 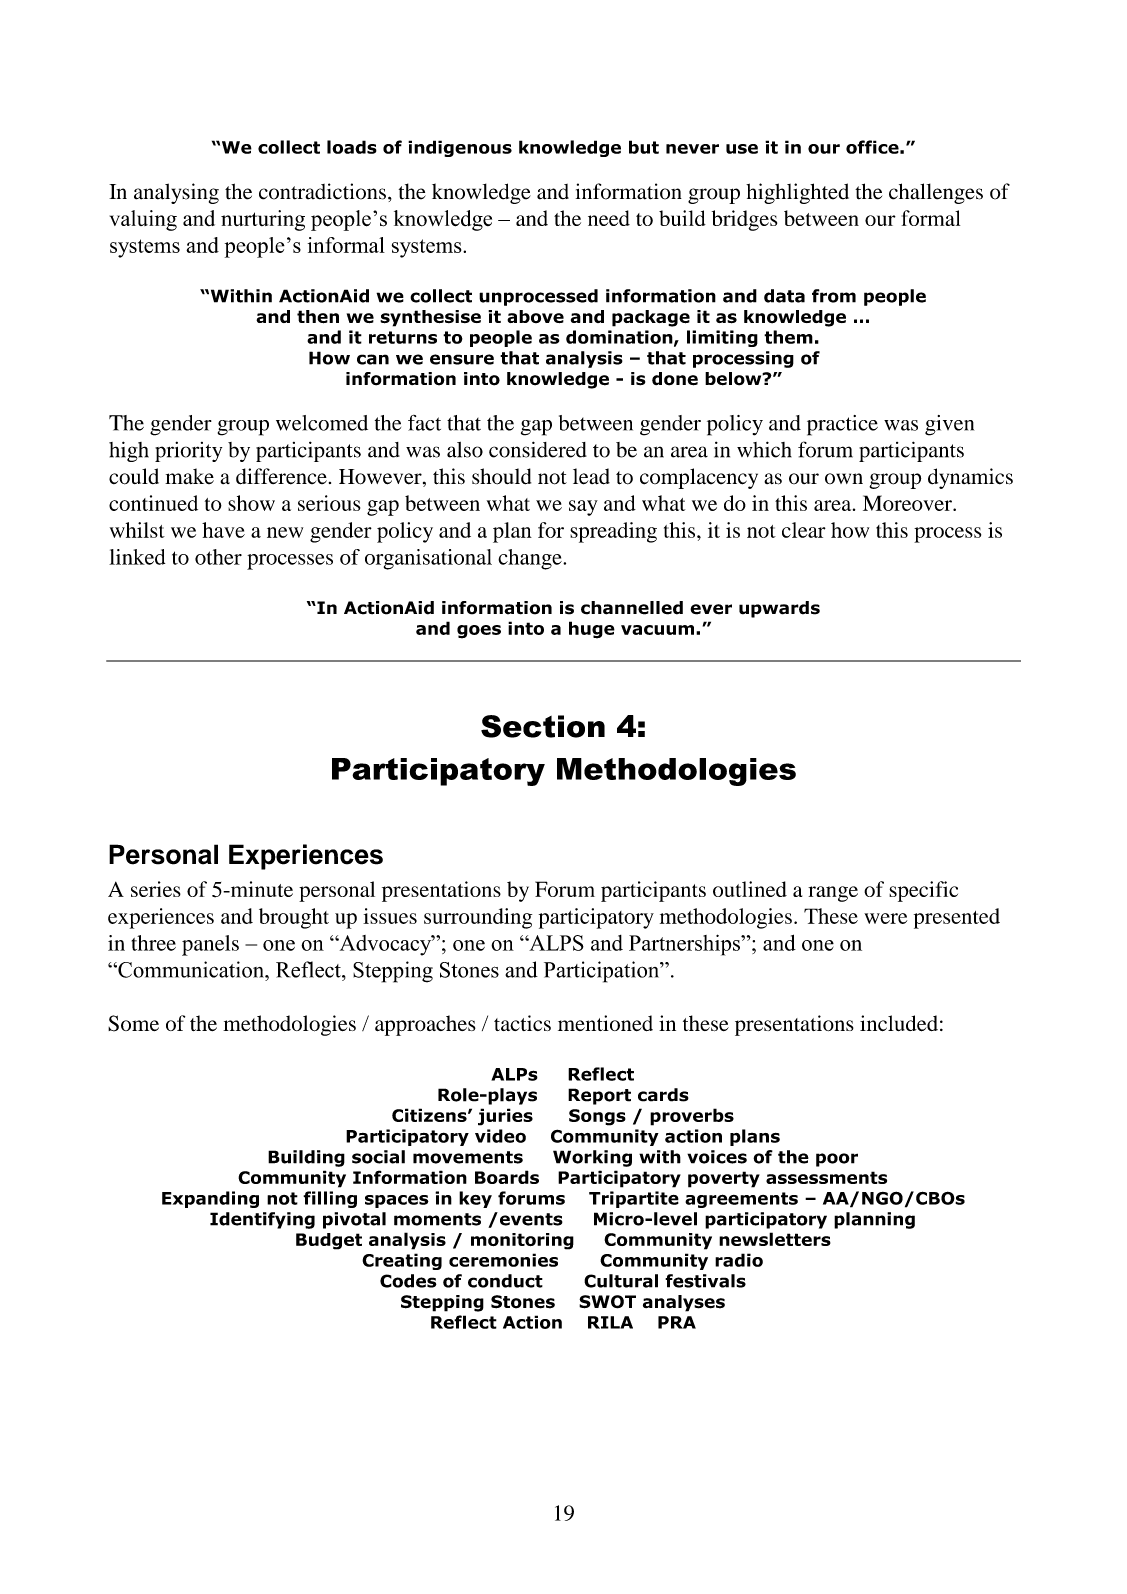 What do you see at coordinates (885, 918) in the page?
I see `were` at bounding box center [885, 918].
